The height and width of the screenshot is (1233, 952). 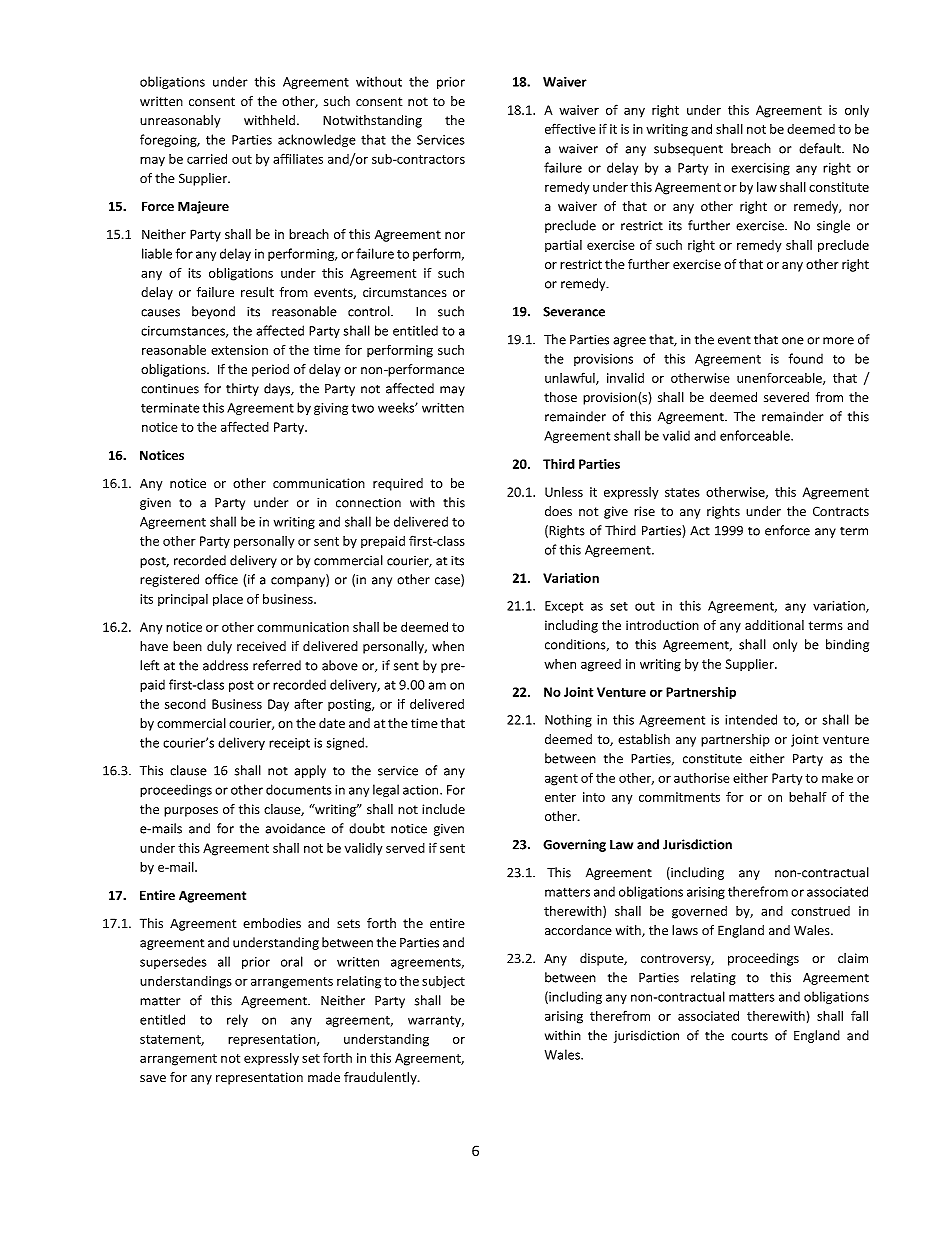 What do you see at coordinates (751, 719) in the screenshot?
I see `intended` at bounding box center [751, 719].
